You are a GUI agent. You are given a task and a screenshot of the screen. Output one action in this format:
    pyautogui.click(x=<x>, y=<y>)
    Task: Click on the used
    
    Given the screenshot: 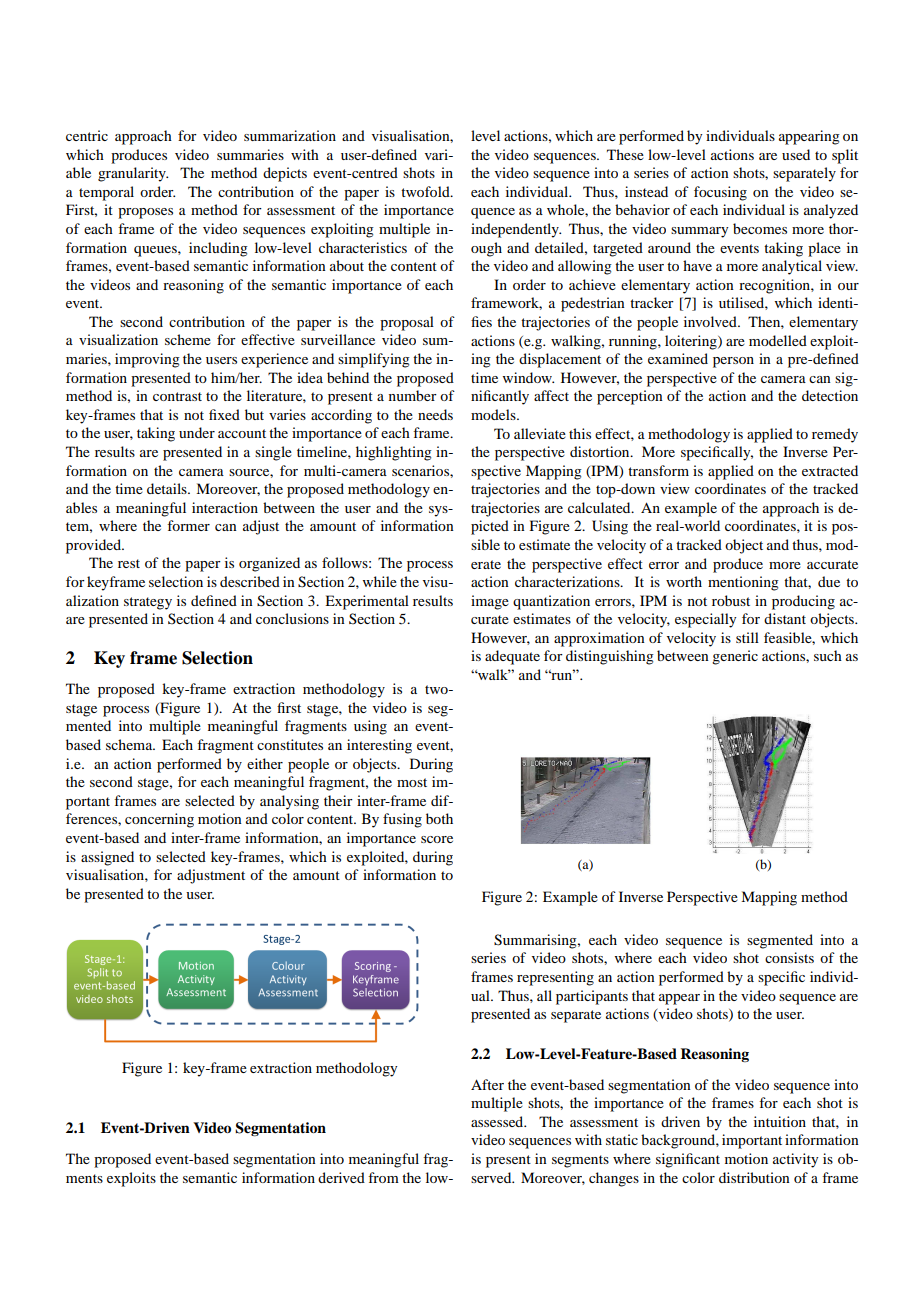 What is the action you would take?
    pyautogui.click(x=796, y=154)
